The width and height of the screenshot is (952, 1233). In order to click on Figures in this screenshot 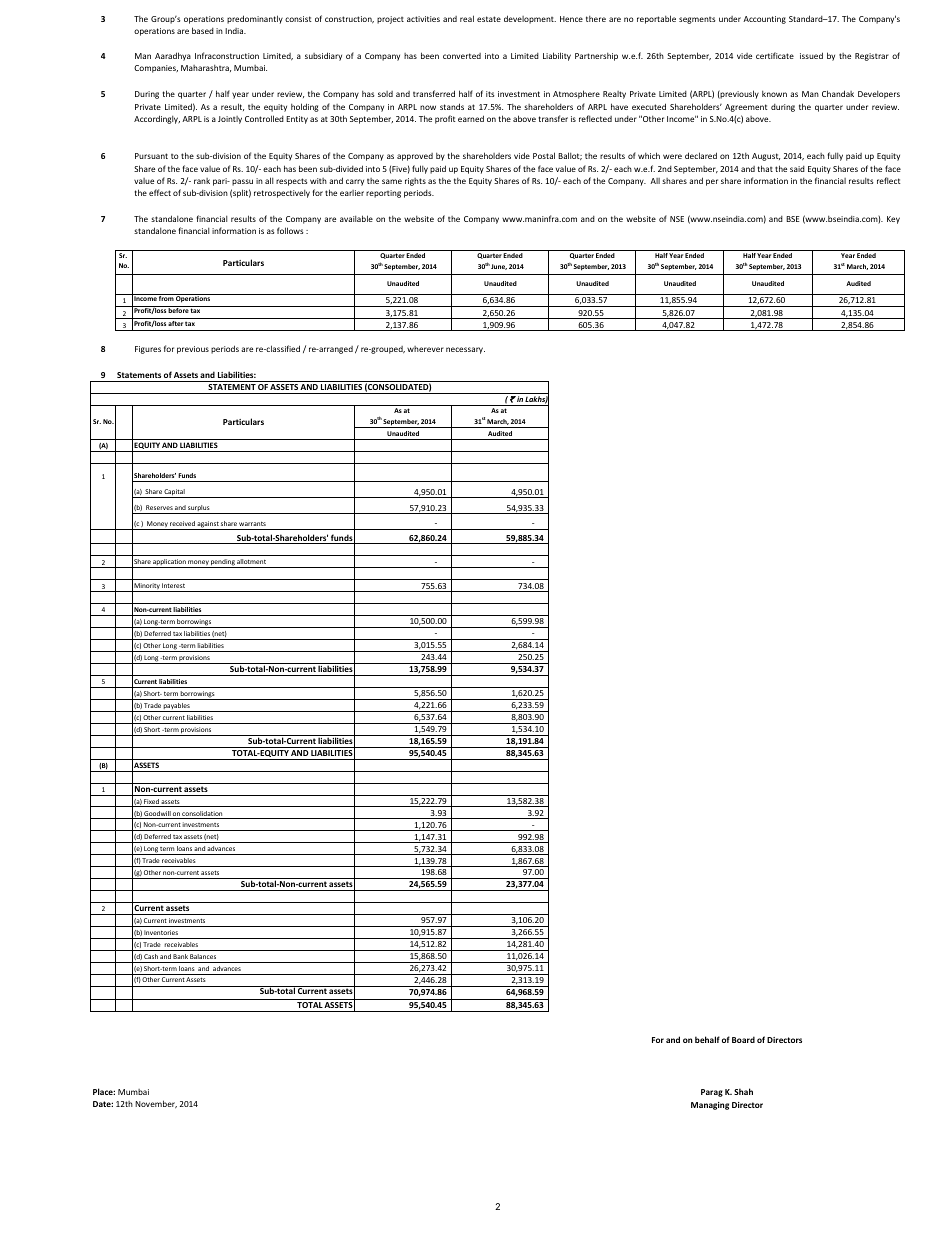, I will do `click(148, 350)`.
